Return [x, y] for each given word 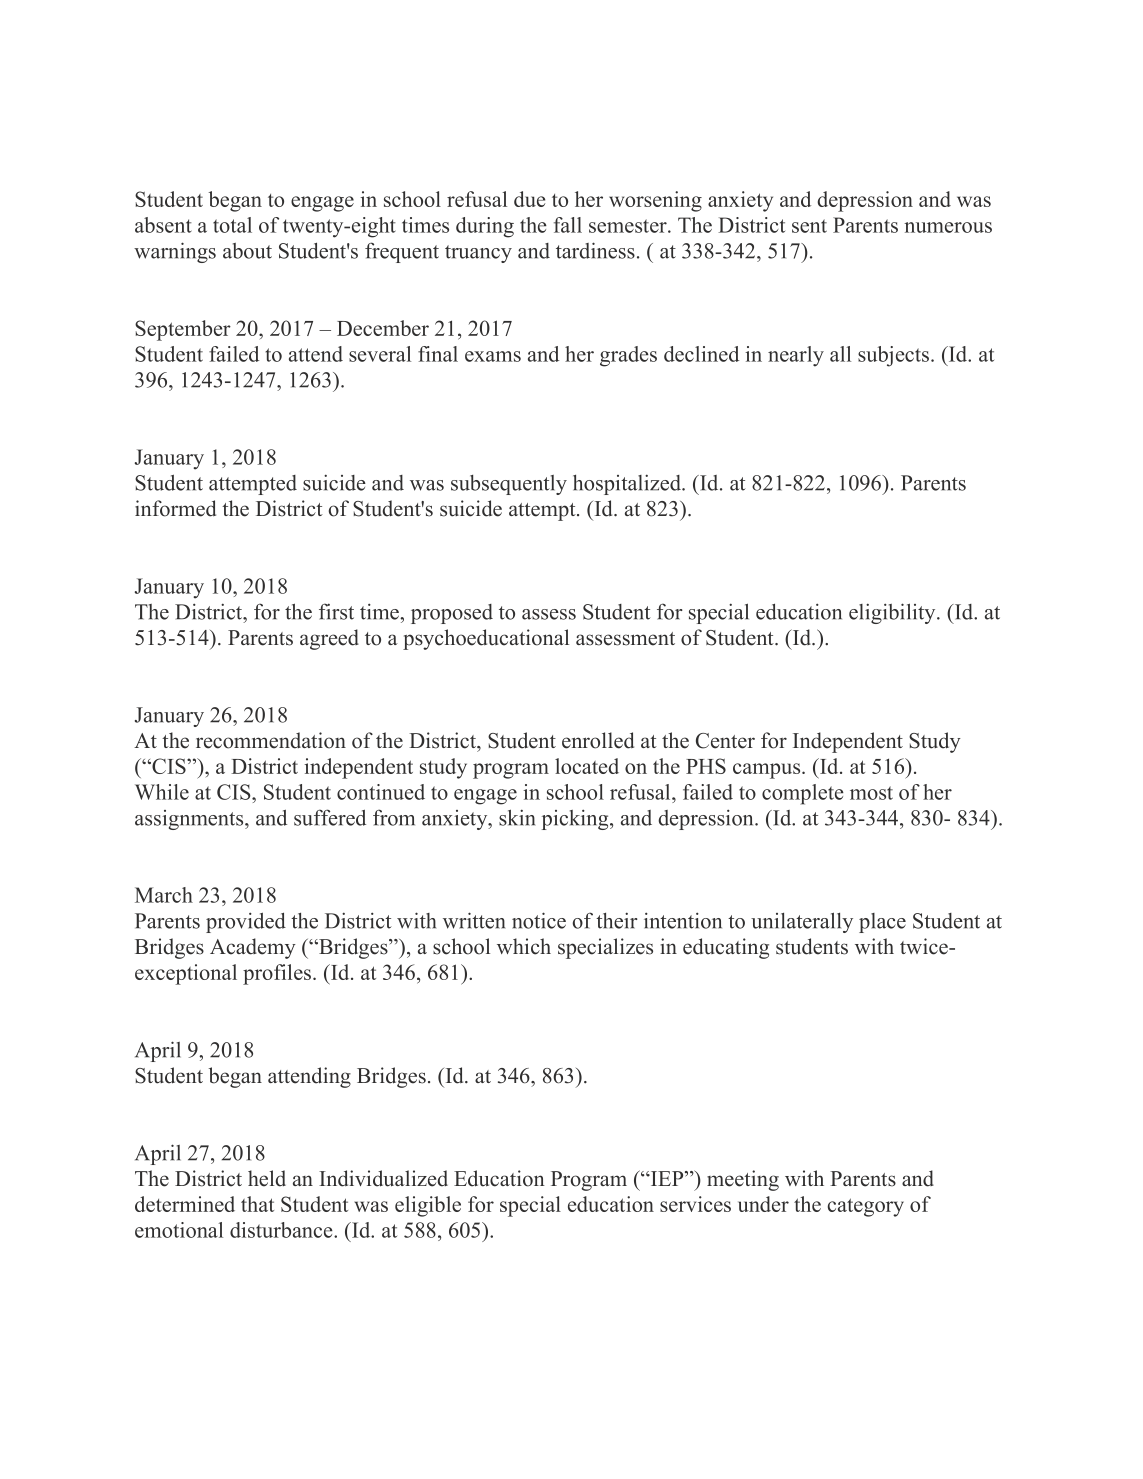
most [871, 793]
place [882, 923]
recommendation [271, 740]
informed [175, 508]
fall [568, 225]
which [524, 946]
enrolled [598, 740]
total [232, 225]
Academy [253, 948]
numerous [948, 227]
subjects [895, 356]
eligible [428, 1206]
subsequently [509, 485]
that [257, 1204]
